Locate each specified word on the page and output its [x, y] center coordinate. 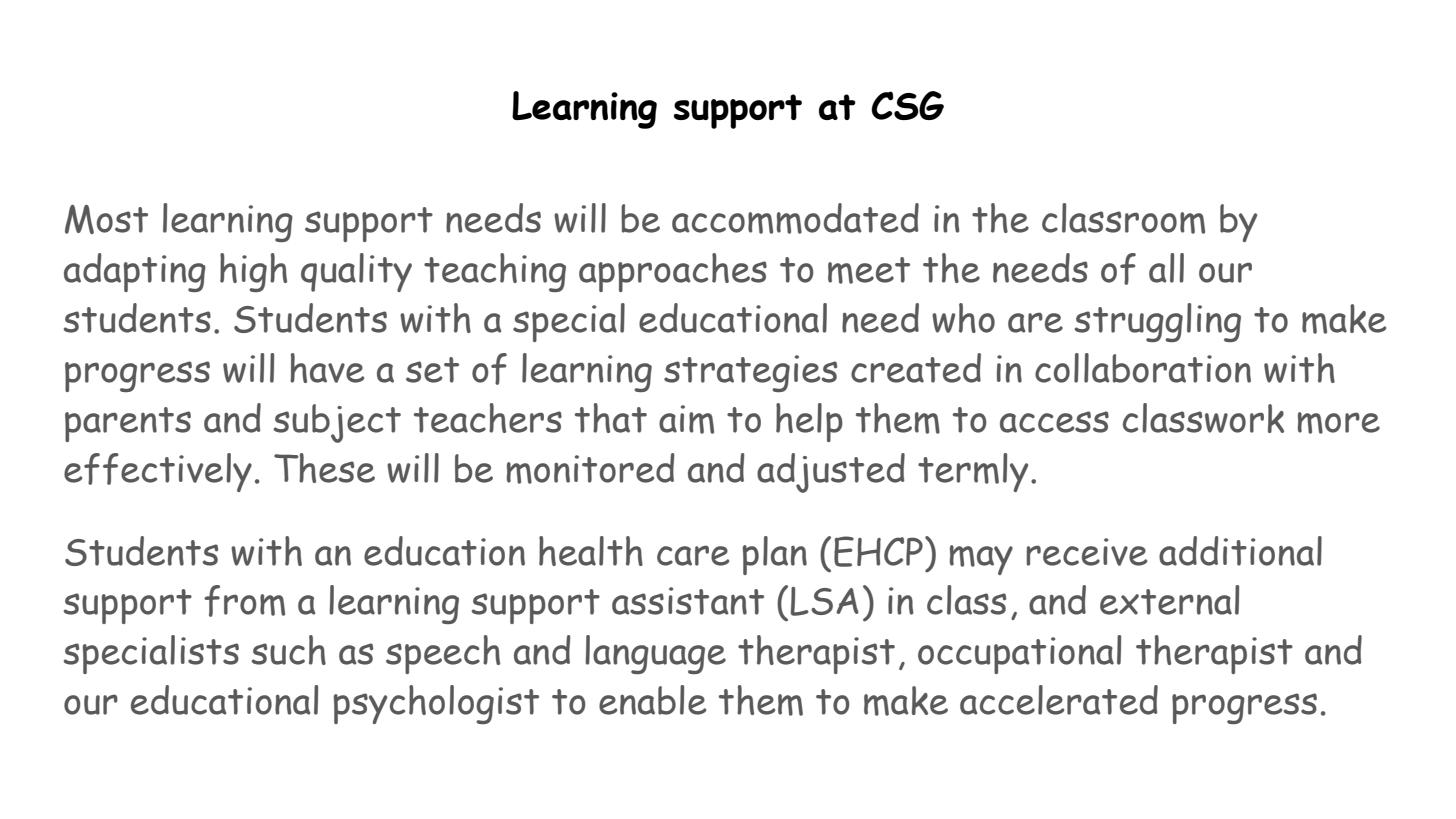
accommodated [795, 218]
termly [973, 472]
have [327, 368]
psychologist [436, 704]
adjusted [831, 473]
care [693, 555]
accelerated [1059, 700]
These [324, 468]
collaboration [1143, 368]
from [244, 601]
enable [652, 700]
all [1166, 268]
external [1169, 600]
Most [106, 219]
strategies [750, 373]
